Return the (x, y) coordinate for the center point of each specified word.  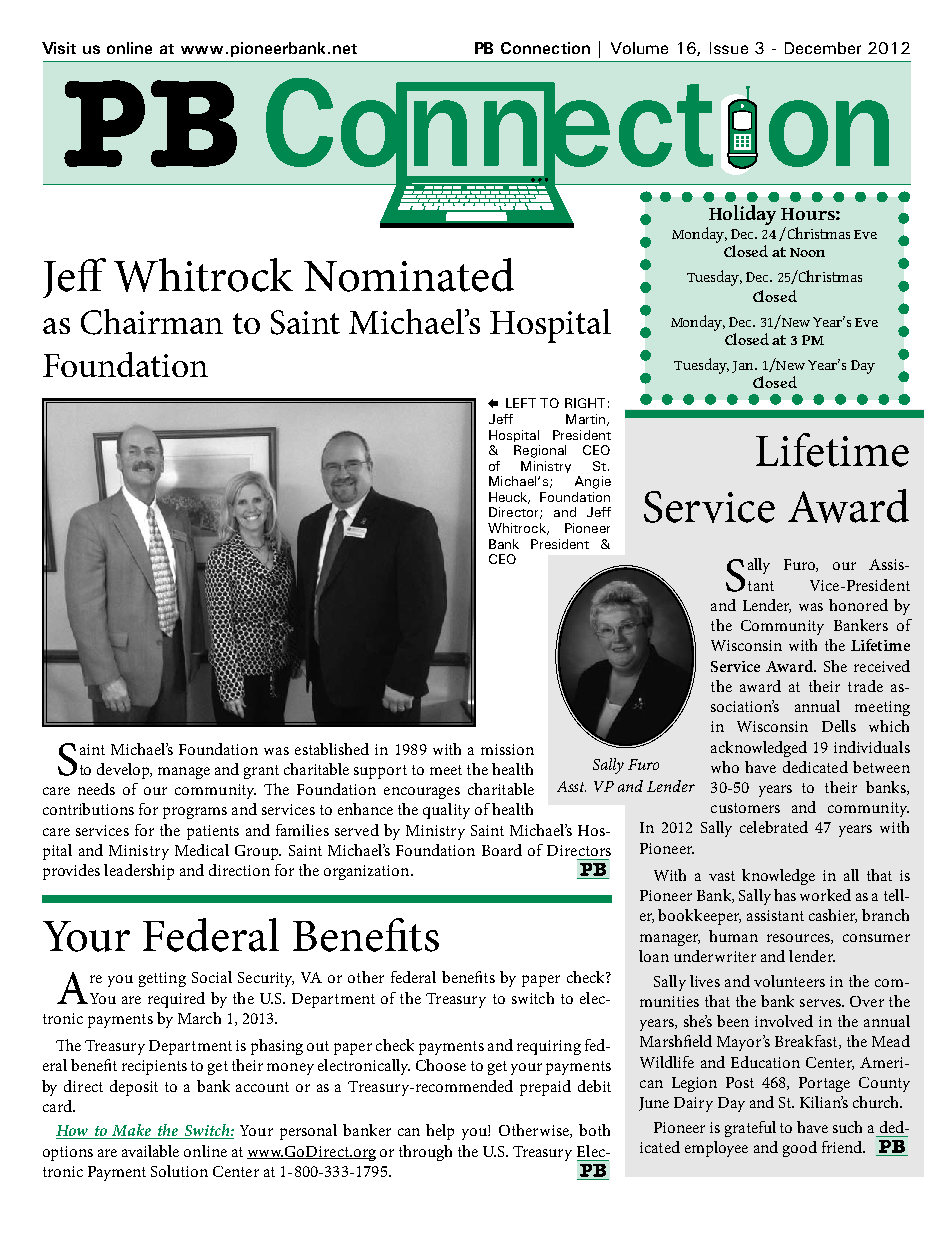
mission (507, 749)
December (823, 48)
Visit (59, 48)
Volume (639, 48)
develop (124, 771)
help (440, 1132)
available (150, 1151)
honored (858, 605)
